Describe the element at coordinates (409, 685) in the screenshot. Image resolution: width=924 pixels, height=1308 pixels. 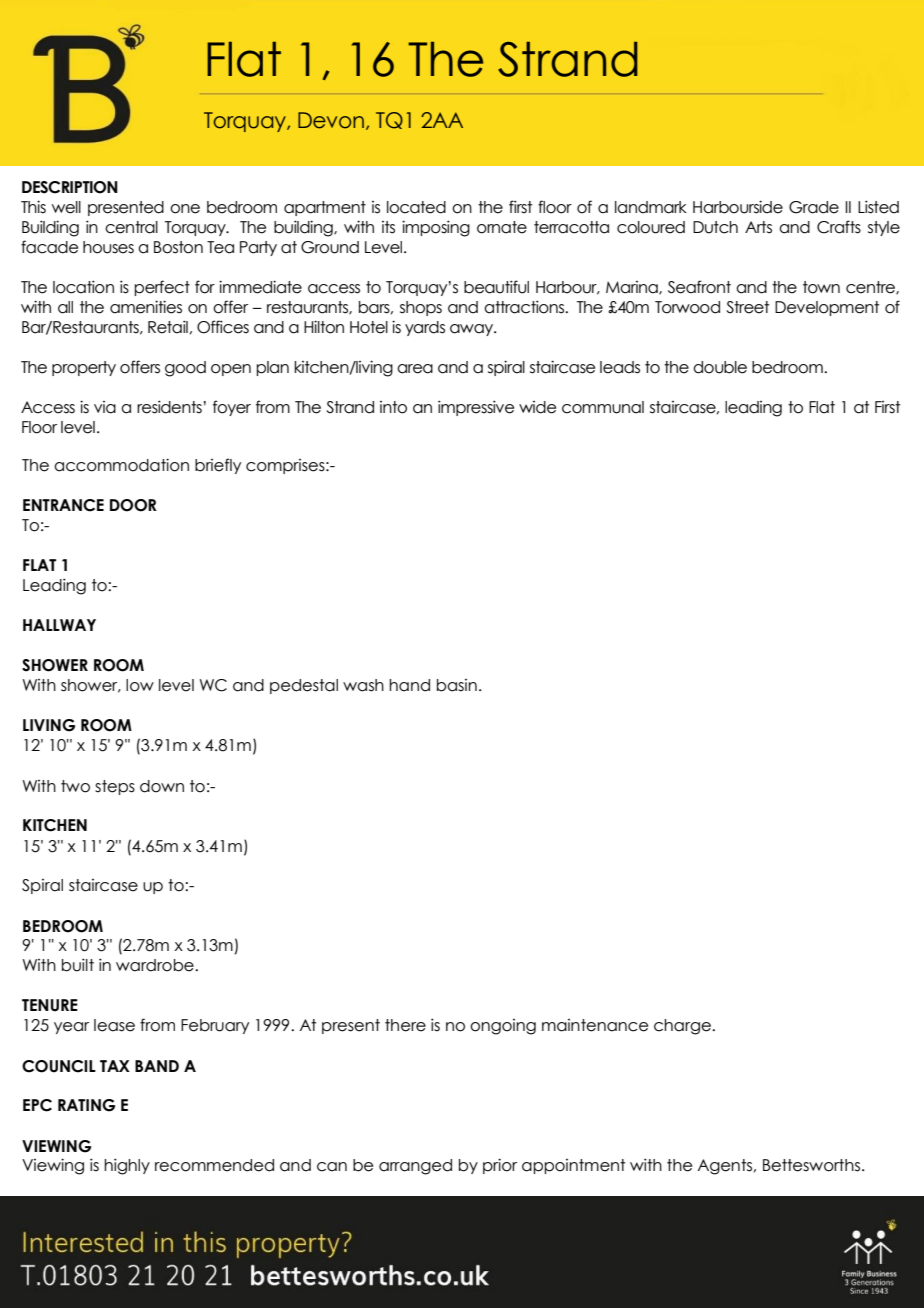
I see `hand` at that location.
